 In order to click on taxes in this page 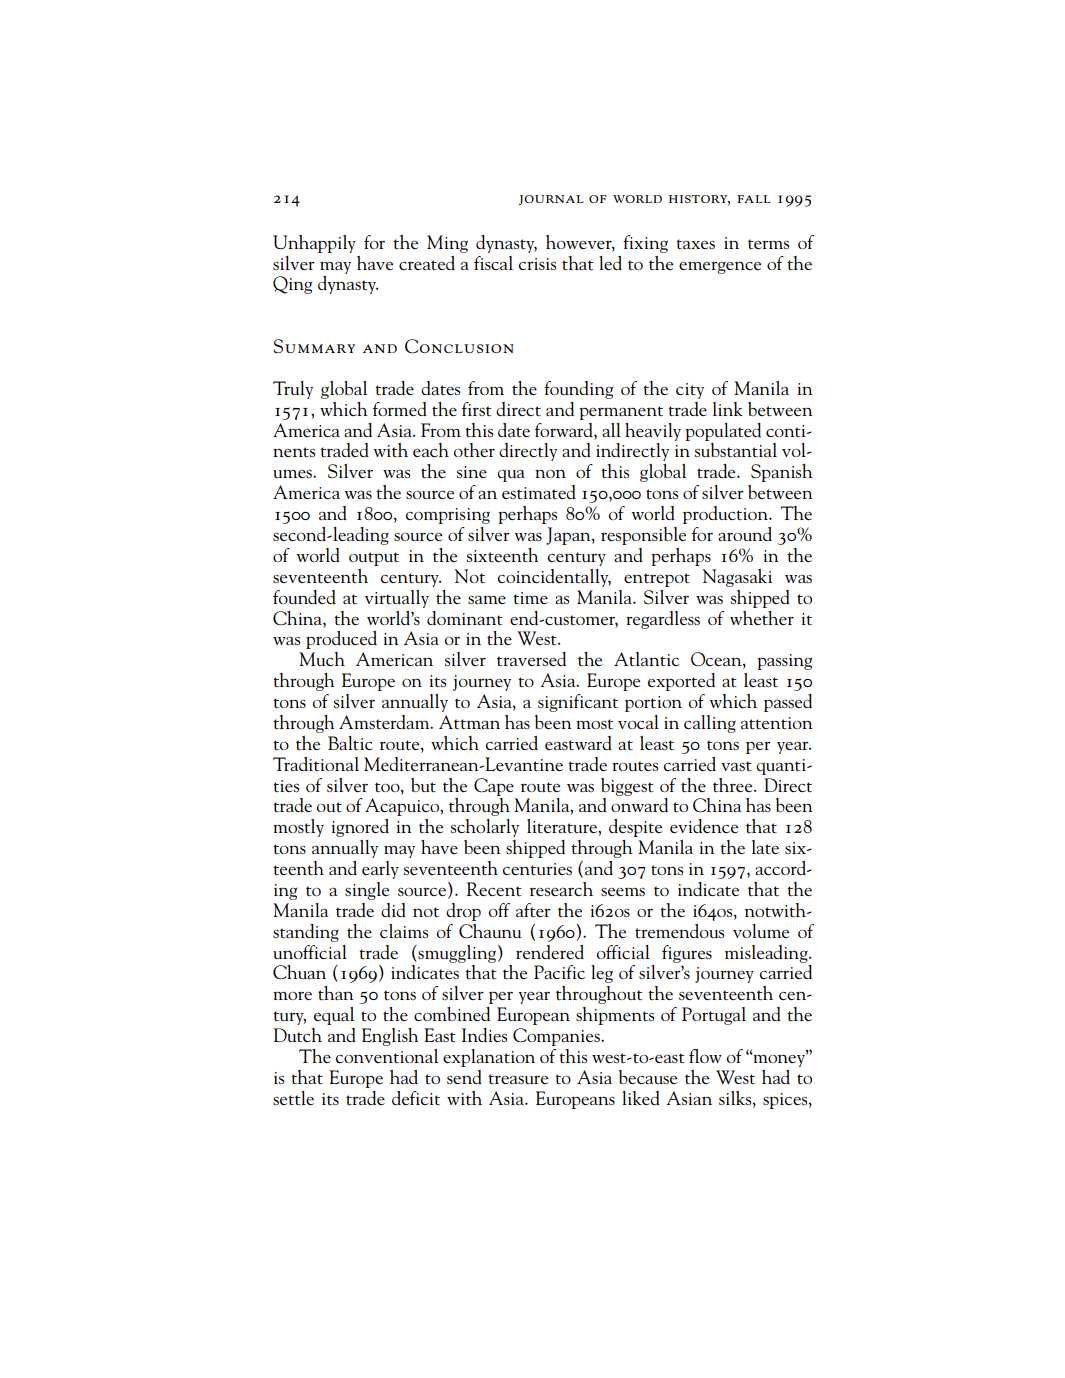, I will do `click(695, 244)`.
